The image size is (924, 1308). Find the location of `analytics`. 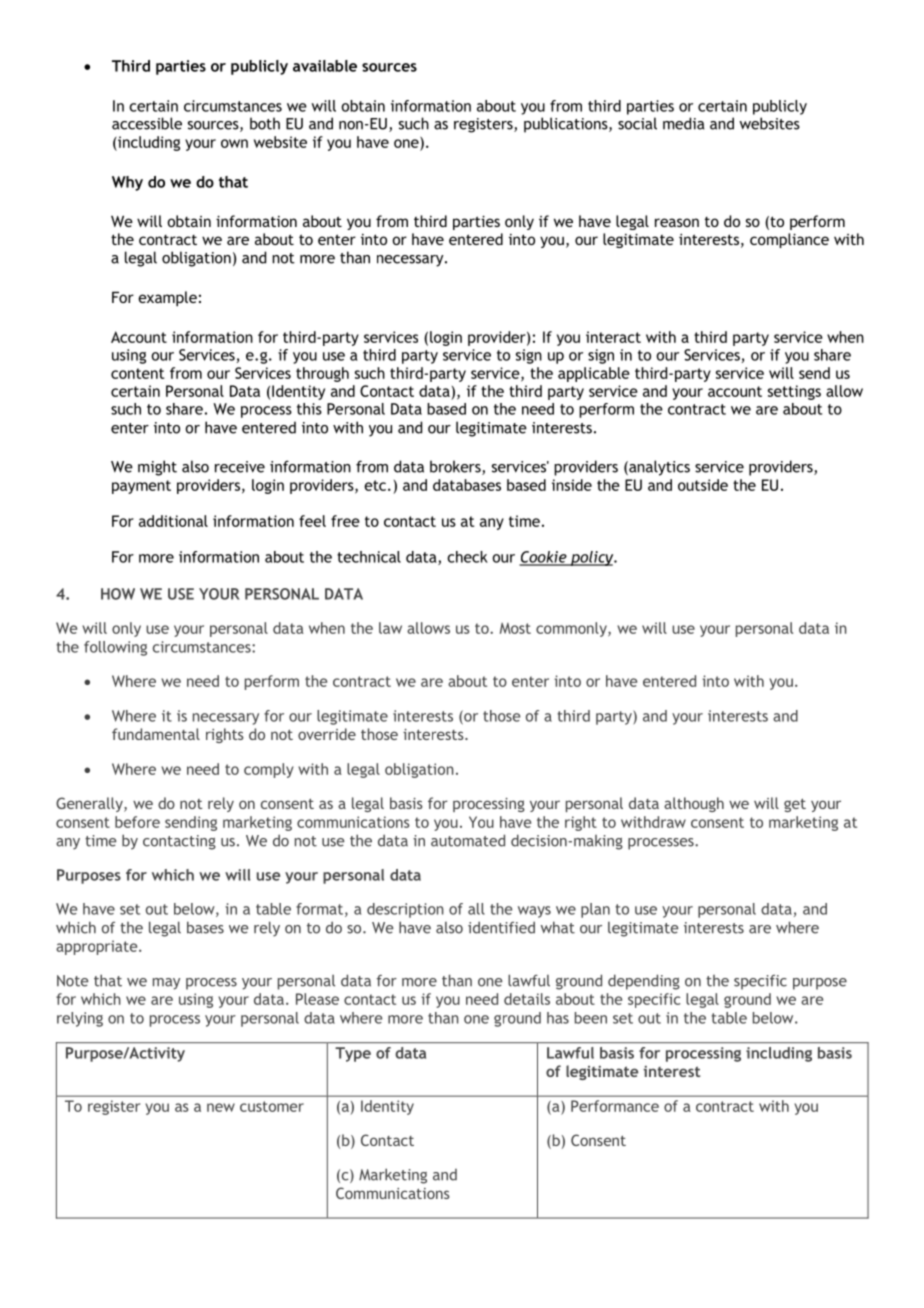

analytics is located at coordinates (658, 468).
